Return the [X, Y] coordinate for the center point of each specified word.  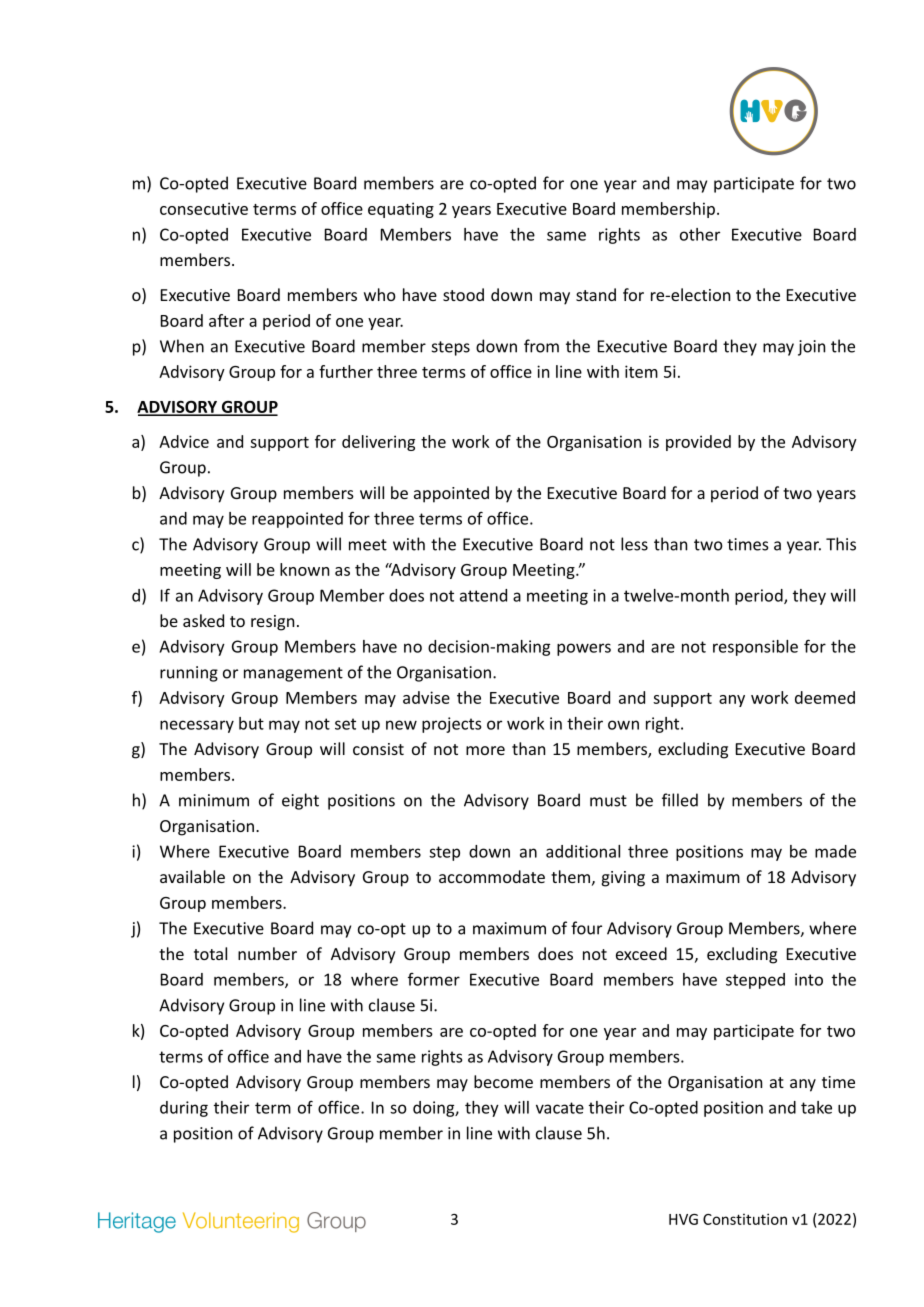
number [267, 953]
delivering [378, 443]
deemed [825, 697]
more [485, 750]
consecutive [204, 208]
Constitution [745, 1219]
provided [698, 443]
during [184, 1109]
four [586, 928]
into [809, 979]
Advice [184, 441]
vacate [560, 1108]
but [251, 723]
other [700, 234]
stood [463, 294]
